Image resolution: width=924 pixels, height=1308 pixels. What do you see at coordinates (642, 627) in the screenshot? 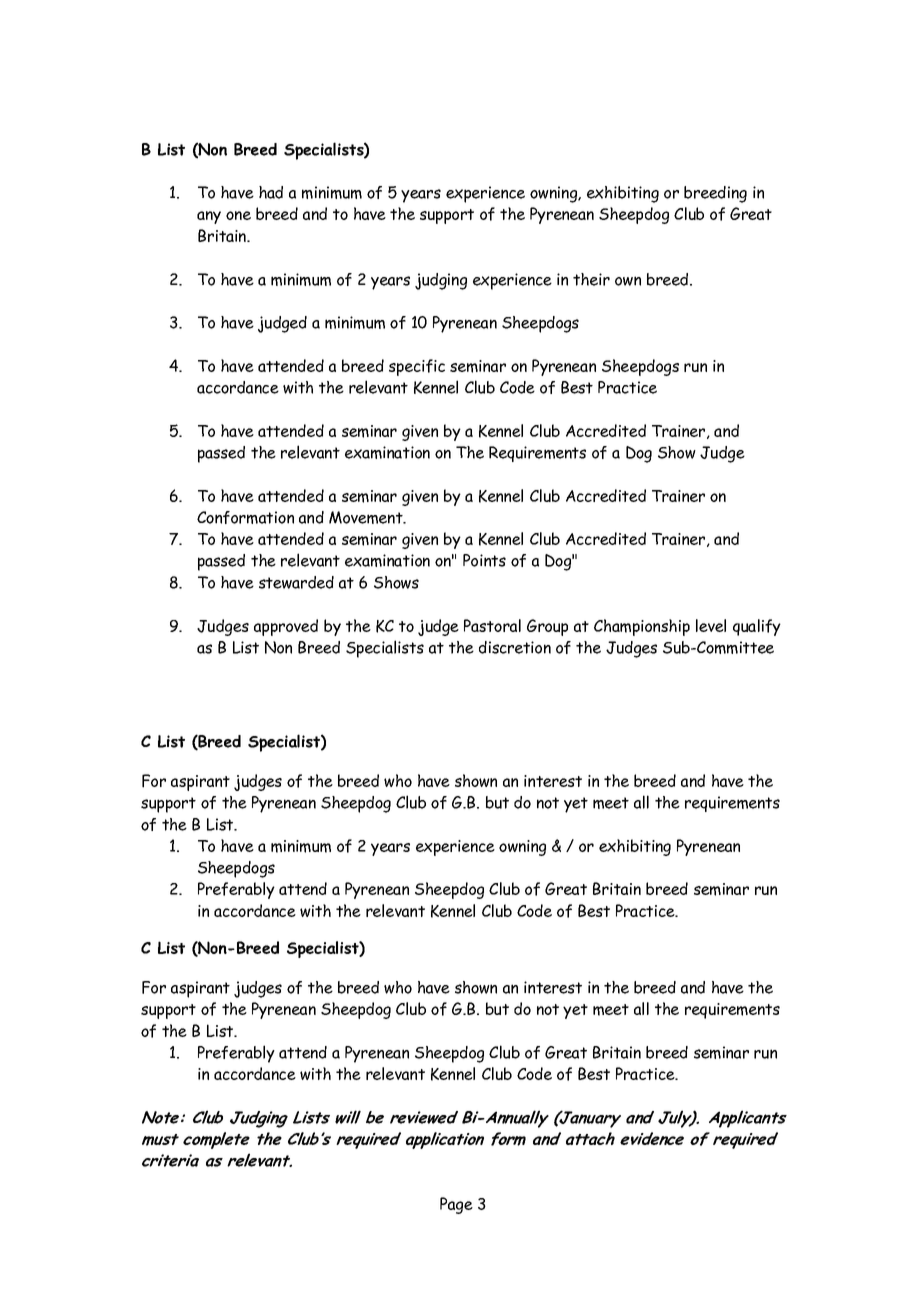
I see `Championship` at bounding box center [642, 627].
